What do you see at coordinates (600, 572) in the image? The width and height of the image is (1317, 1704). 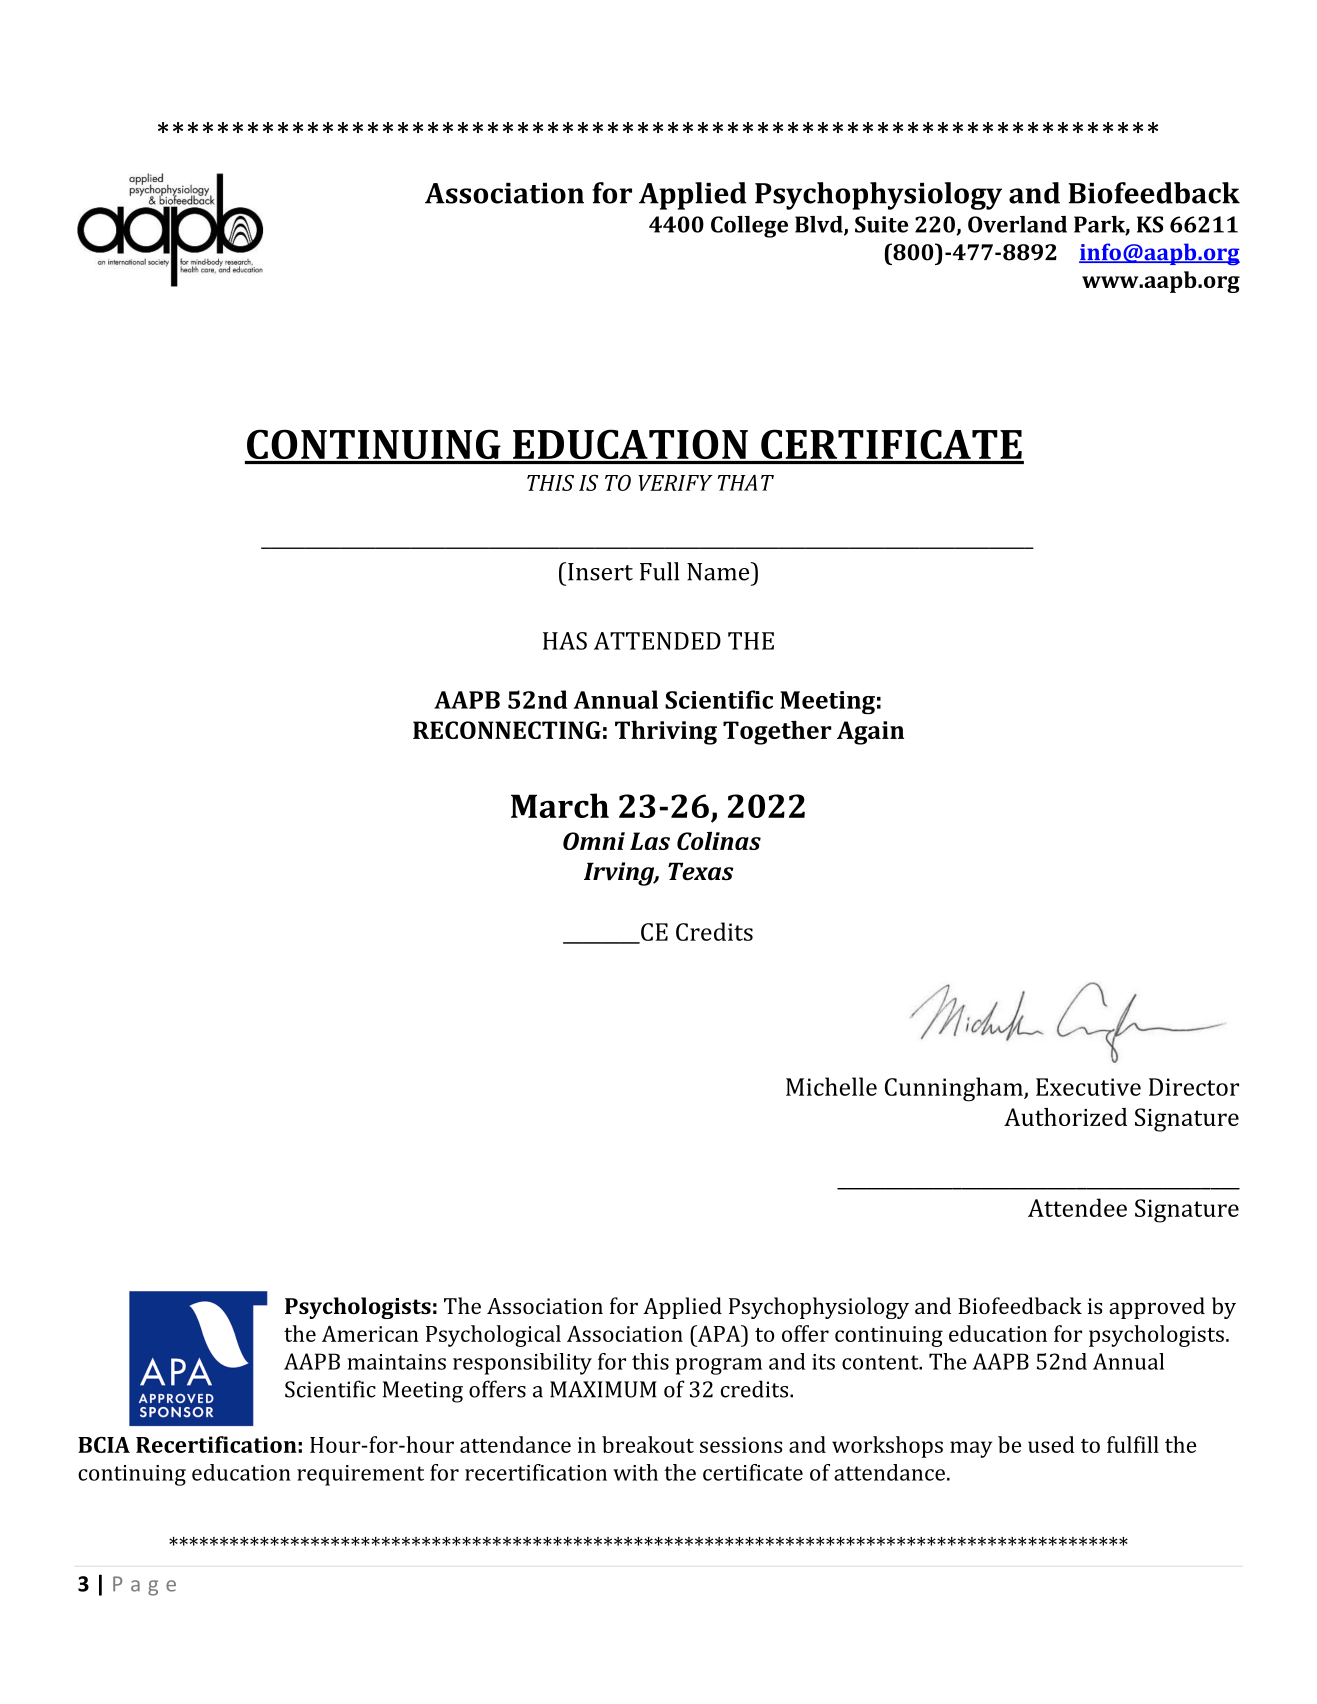 I see `Insert` at bounding box center [600, 572].
